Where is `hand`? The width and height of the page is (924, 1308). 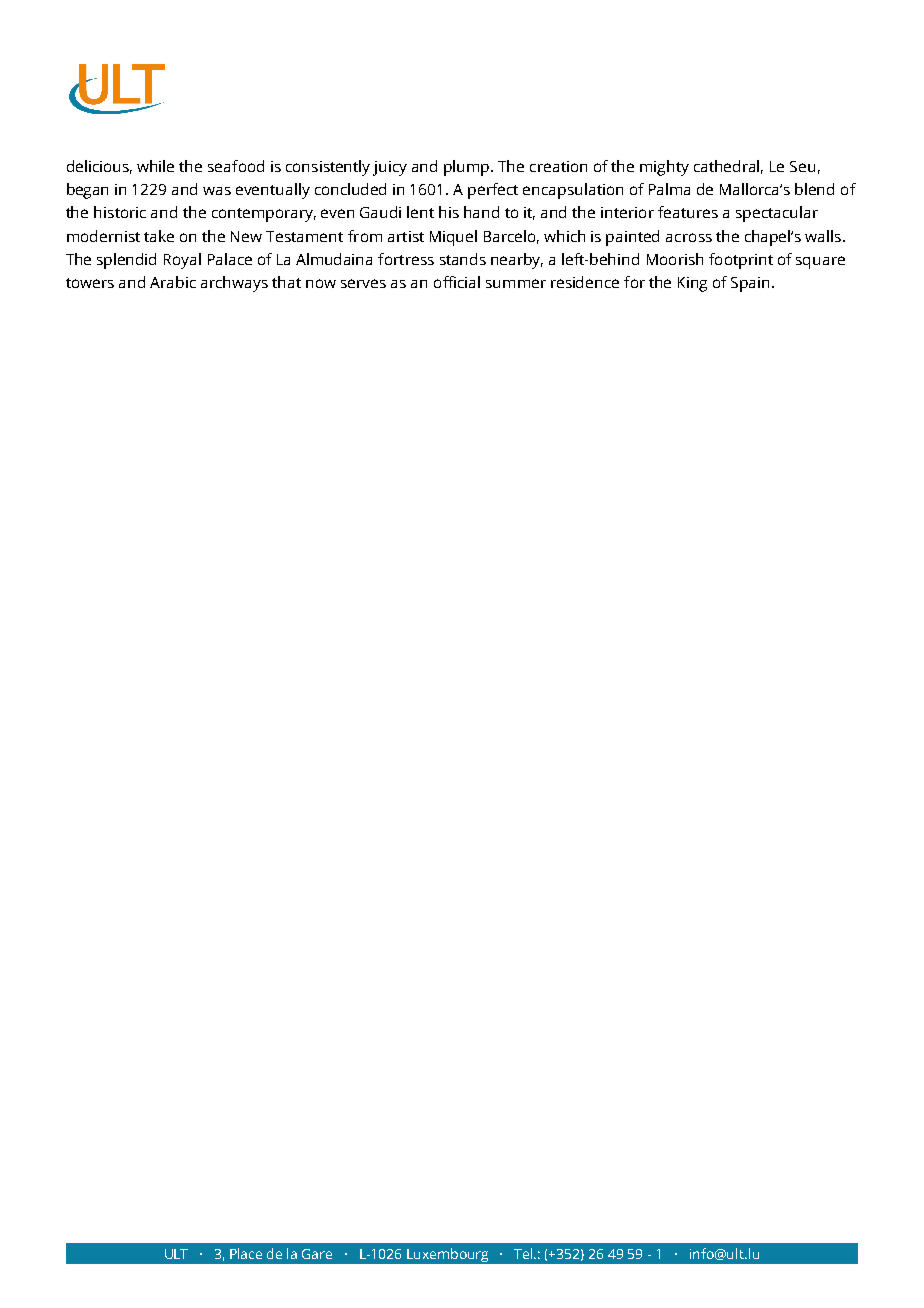 hand is located at coordinates (481, 212).
